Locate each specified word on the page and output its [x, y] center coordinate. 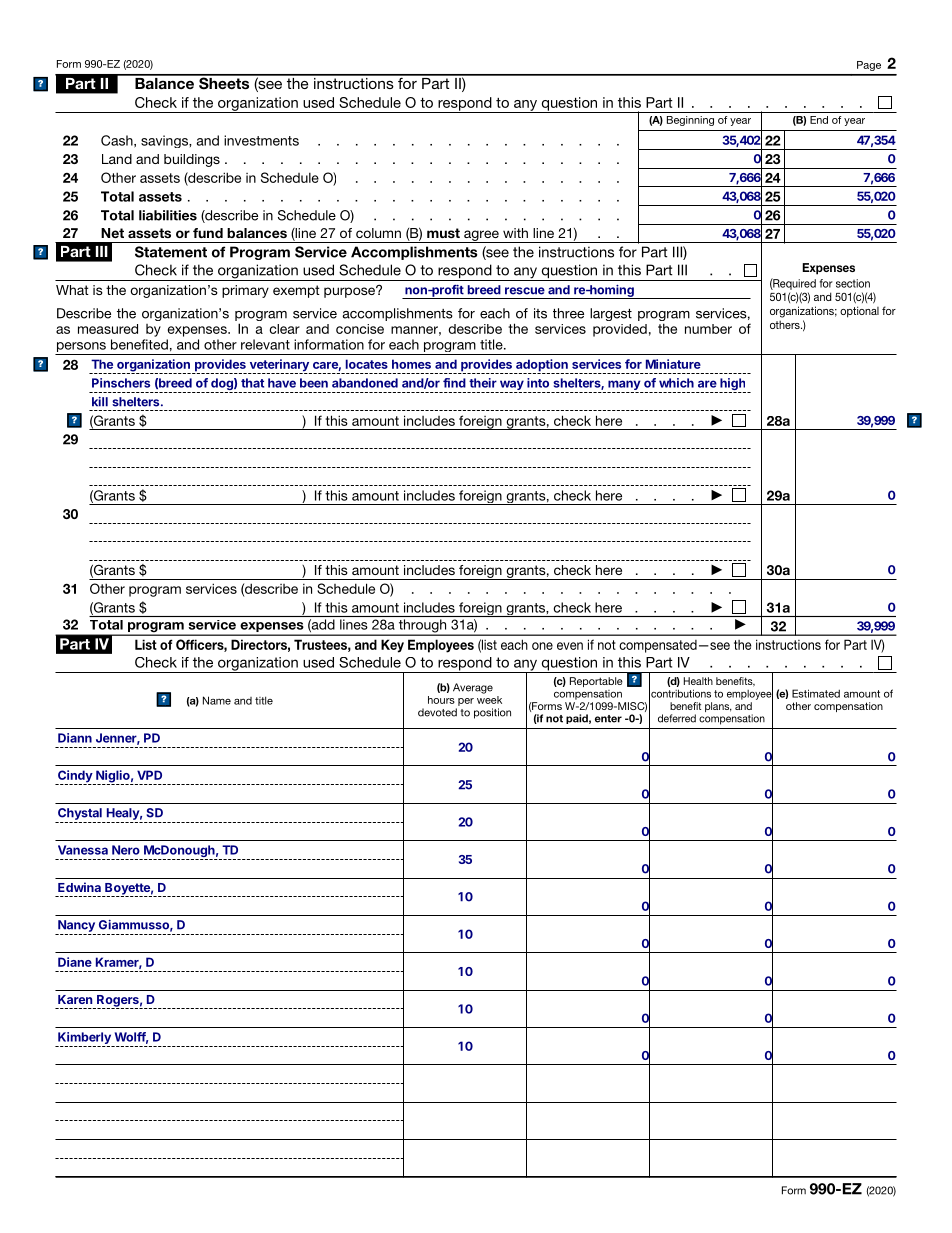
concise [360, 329]
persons [81, 348]
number [708, 329]
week [489, 698]
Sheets [224, 82]
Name [217, 700]
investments [261, 140]
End [819, 120]
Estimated [816, 693]
